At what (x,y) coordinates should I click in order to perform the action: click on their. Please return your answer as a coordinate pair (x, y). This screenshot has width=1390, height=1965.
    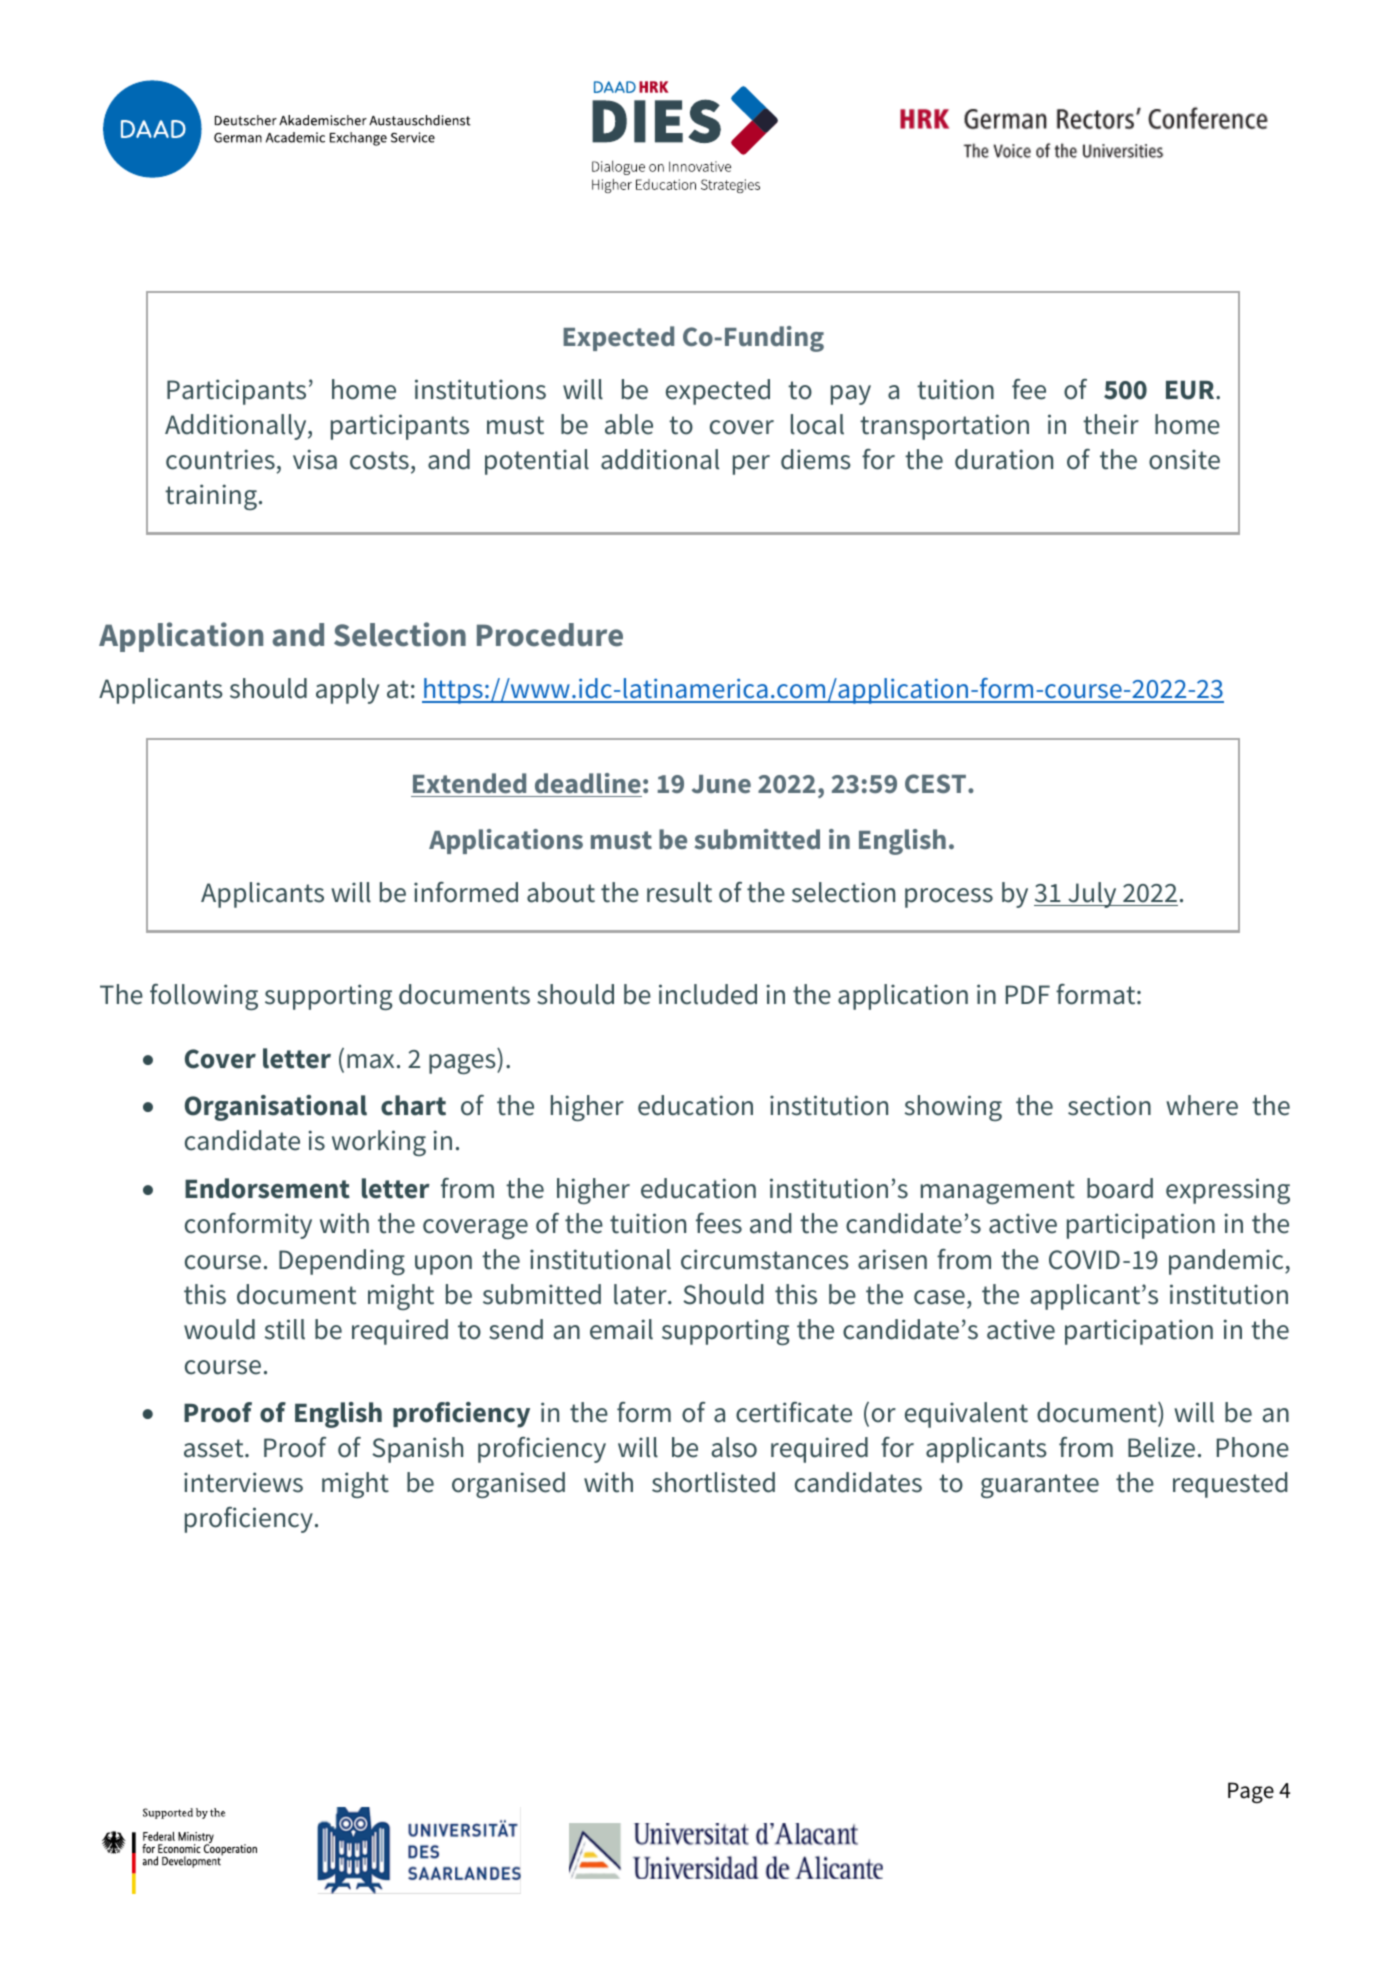
    Looking at the image, I should click on (1111, 424).
